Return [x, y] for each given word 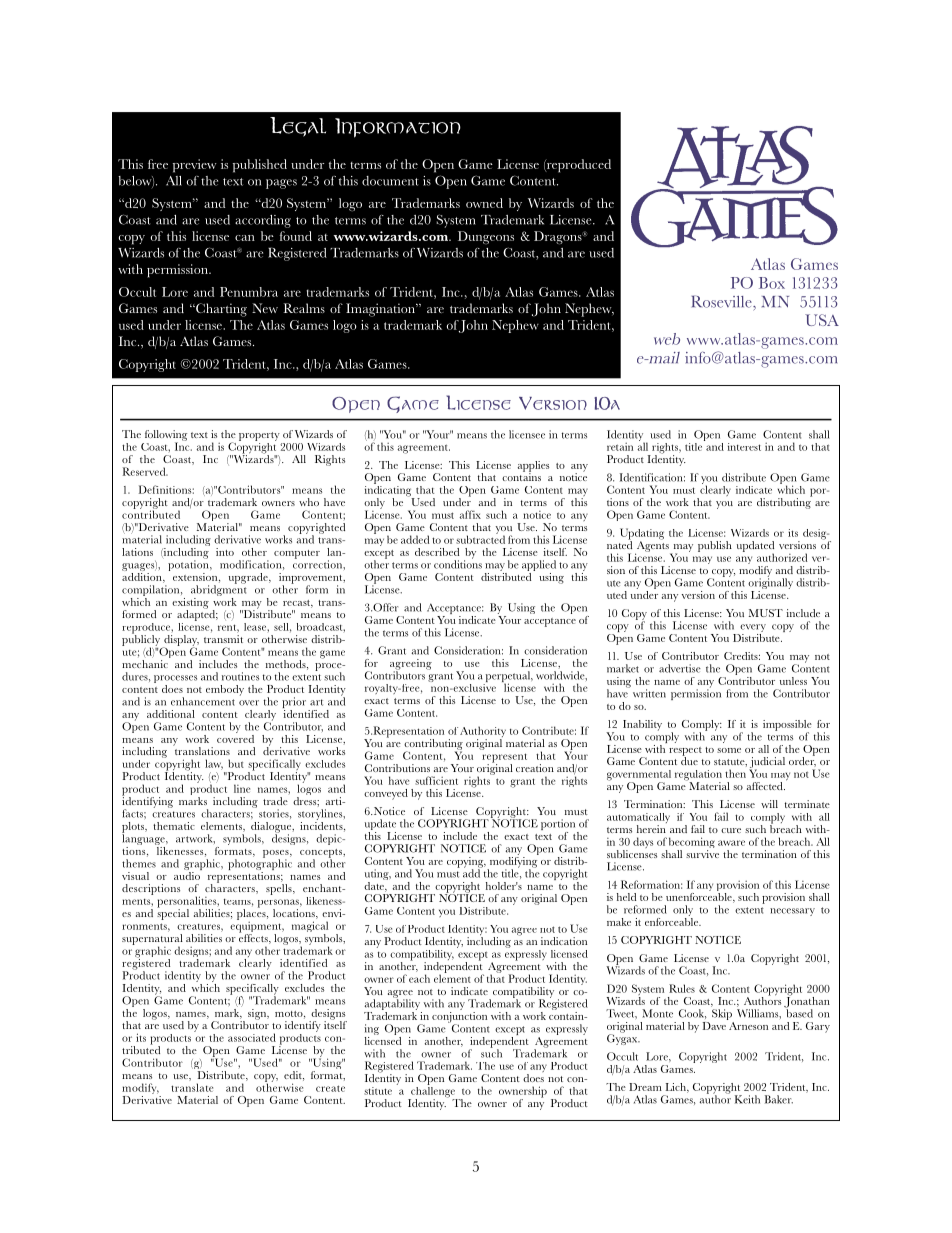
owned [484, 203]
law [214, 764]
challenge [433, 1092]
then [735, 773]
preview [195, 166]
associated [252, 1037]
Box [772, 283]
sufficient [436, 780]
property [259, 436]
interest [744, 447]
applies [533, 467]
